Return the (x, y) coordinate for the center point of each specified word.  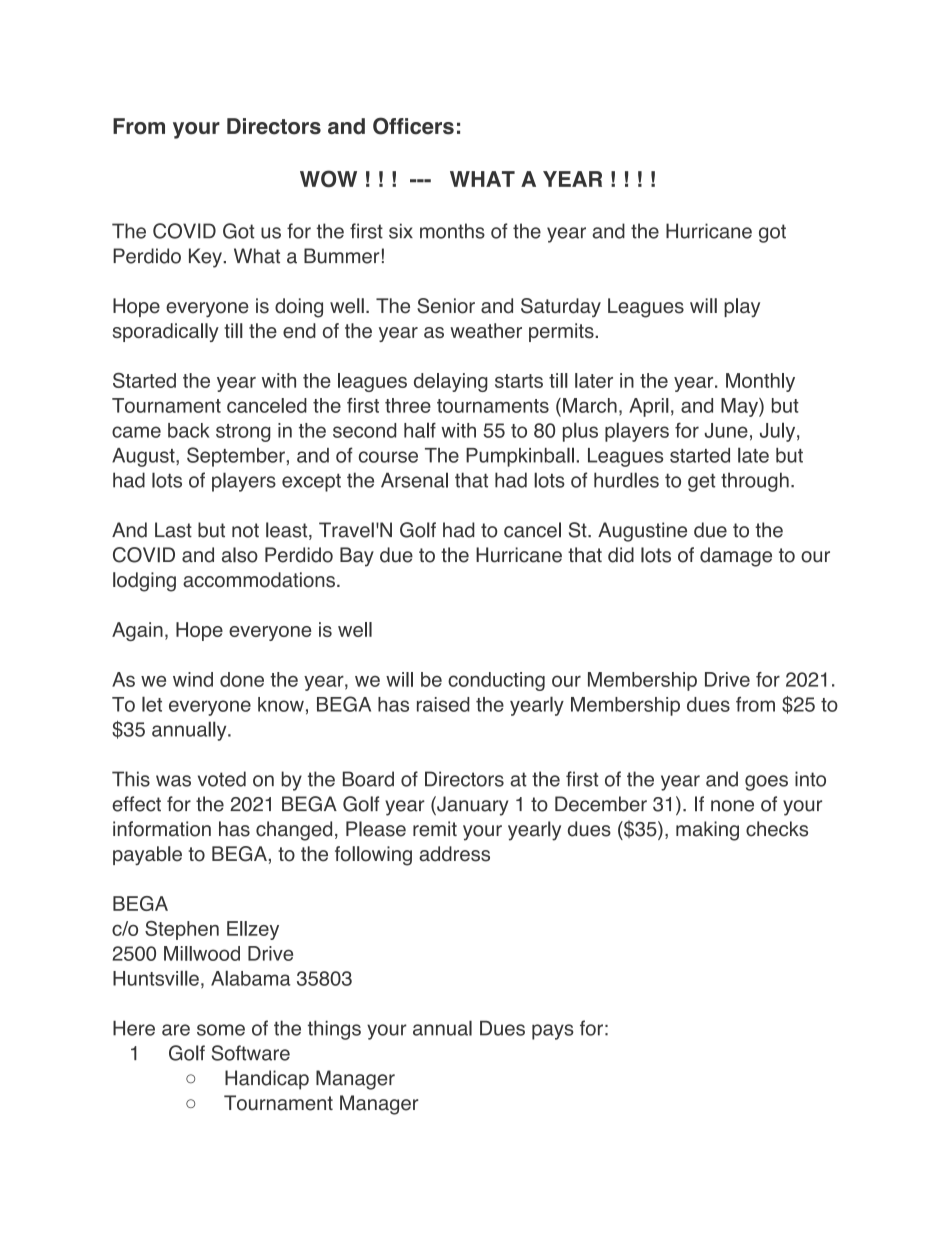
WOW (328, 179)
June (726, 430)
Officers (413, 126)
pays (553, 1032)
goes (766, 783)
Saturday (561, 307)
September (236, 457)
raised (443, 704)
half (420, 430)
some (221, 1030)
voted (222, 779)
